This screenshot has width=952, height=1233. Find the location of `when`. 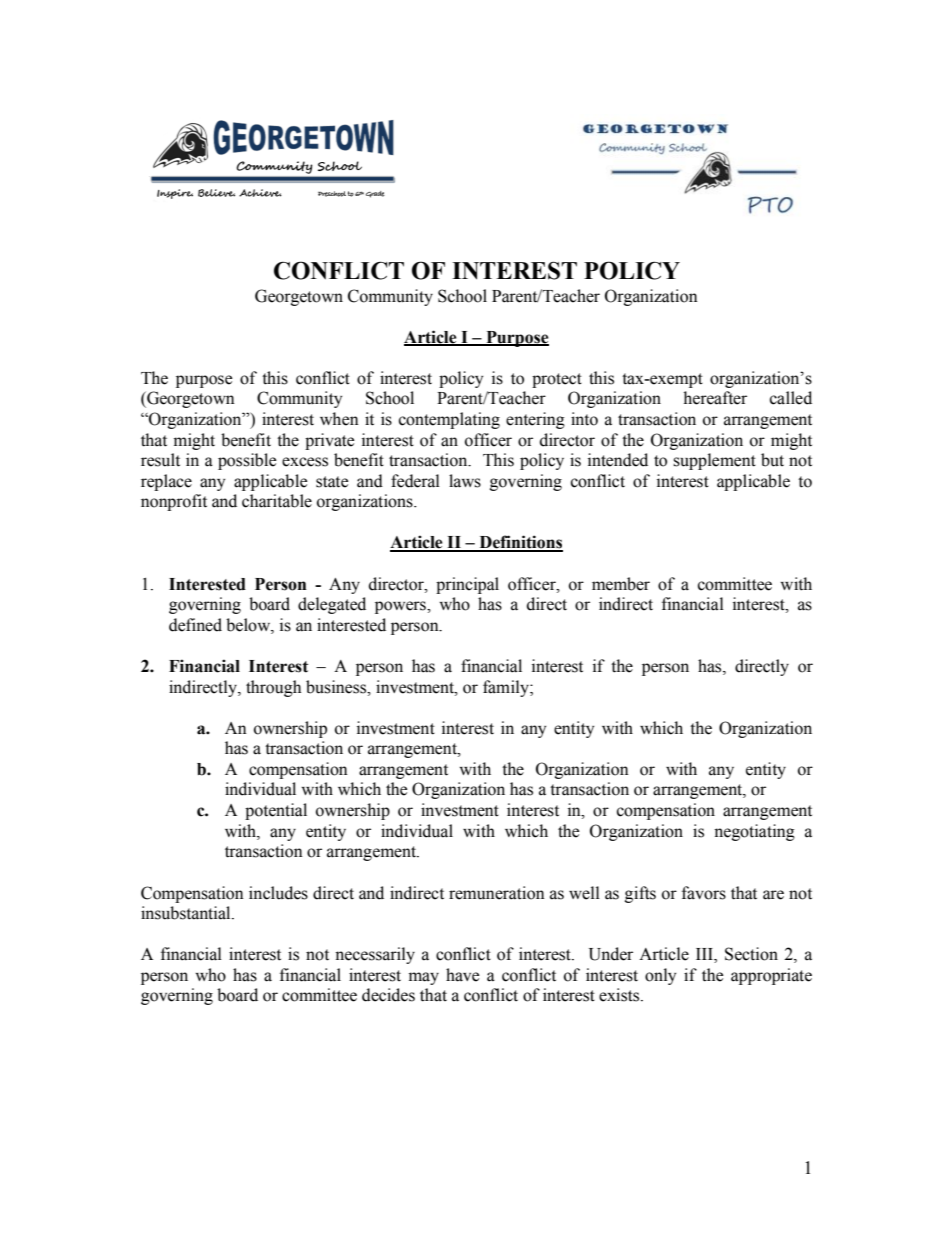

when is located at coordinates (339, 419).
